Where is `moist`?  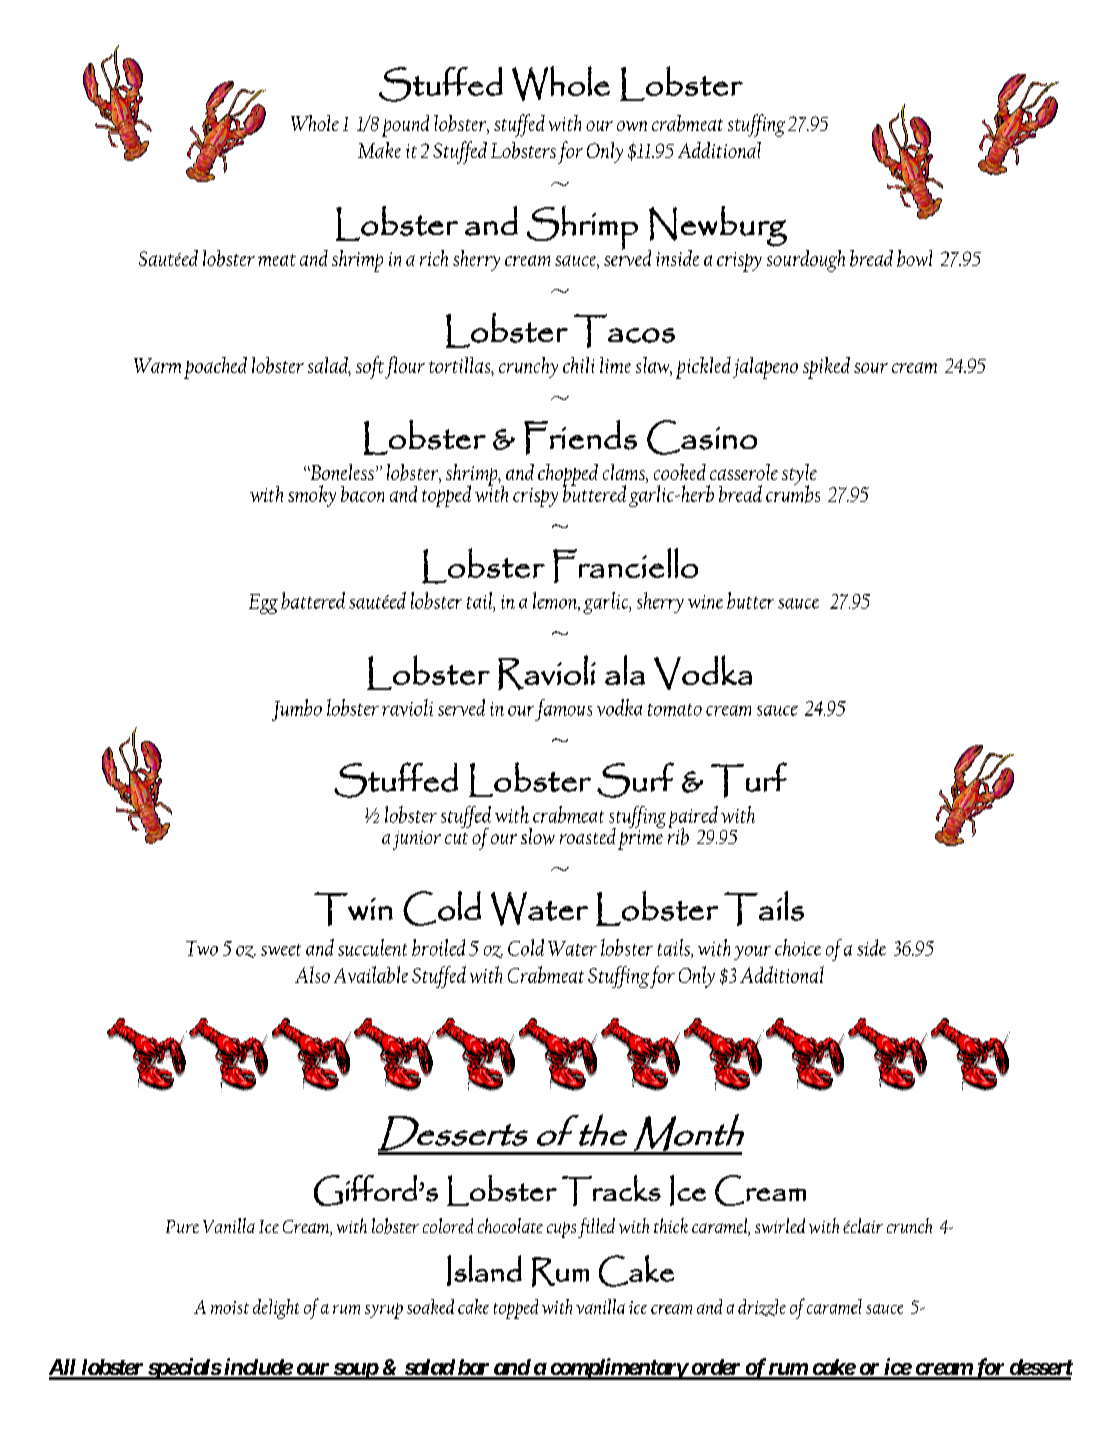
moist is located at coordinates (230, 1307).
